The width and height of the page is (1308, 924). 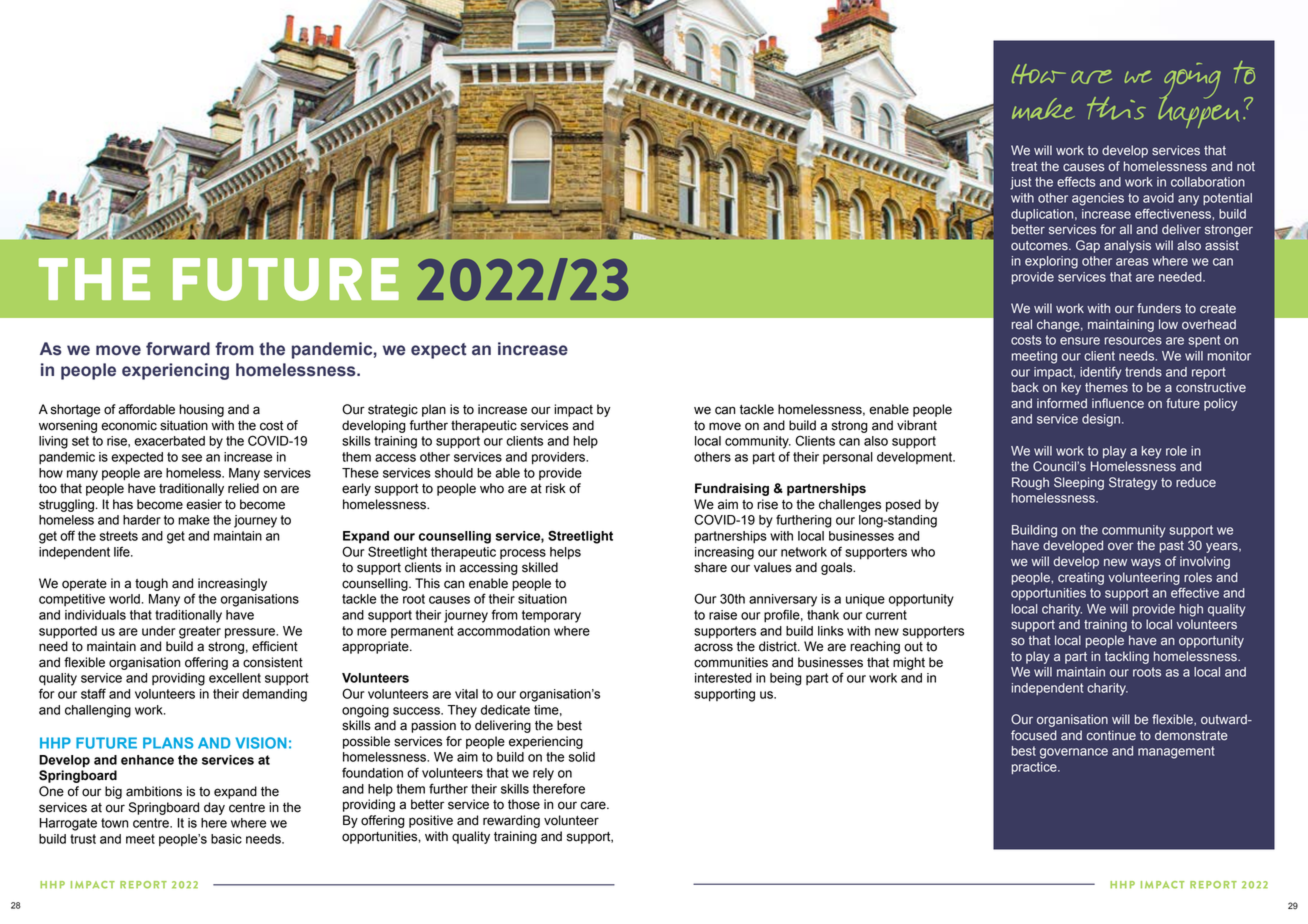 What do you see at coordinates (214, 808) in the page?
I see `day` at bounding box center [214, 808].
